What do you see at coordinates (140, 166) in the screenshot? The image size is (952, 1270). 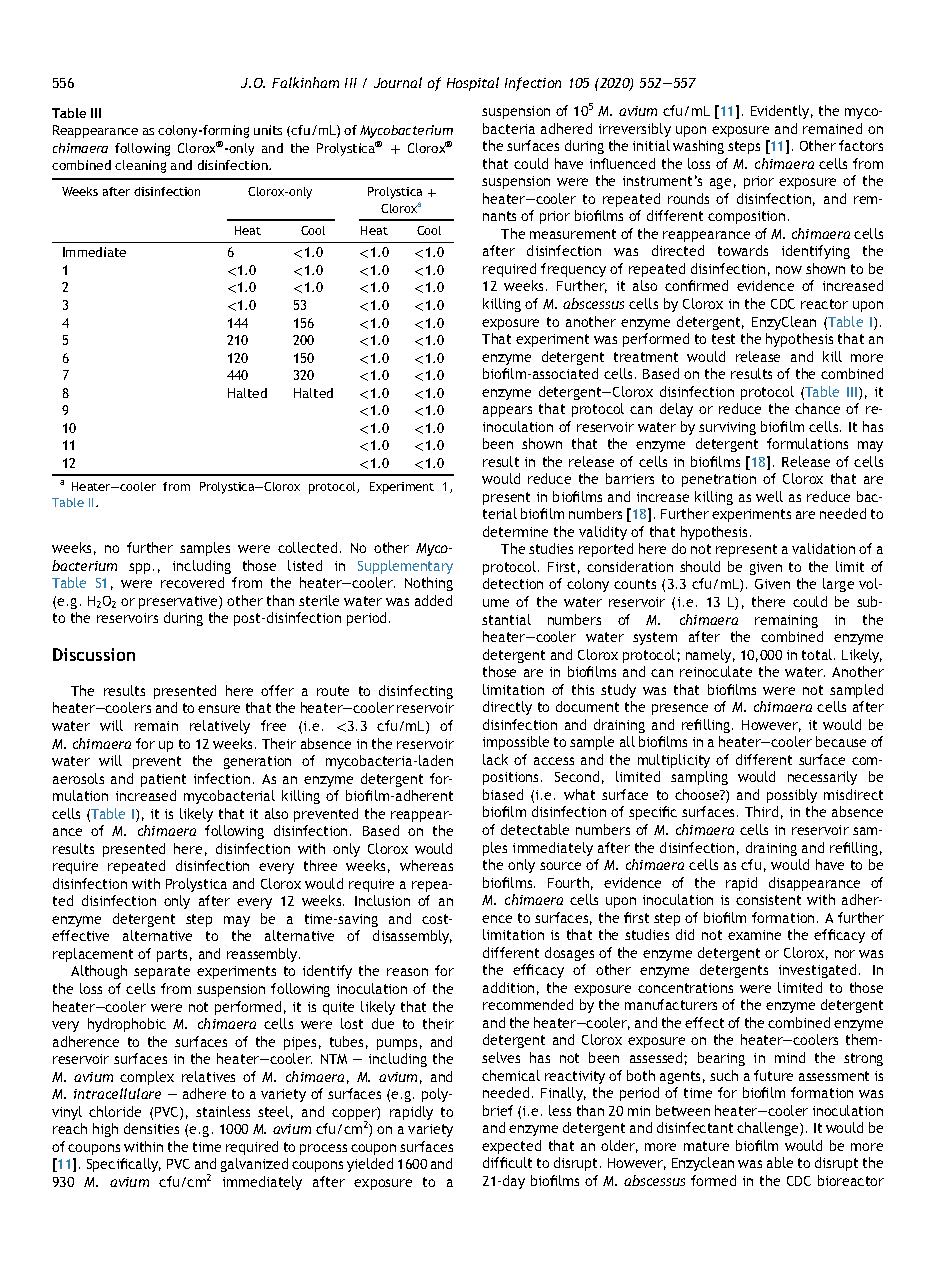 I see `cleaning` at bounding box center [140, 166].
